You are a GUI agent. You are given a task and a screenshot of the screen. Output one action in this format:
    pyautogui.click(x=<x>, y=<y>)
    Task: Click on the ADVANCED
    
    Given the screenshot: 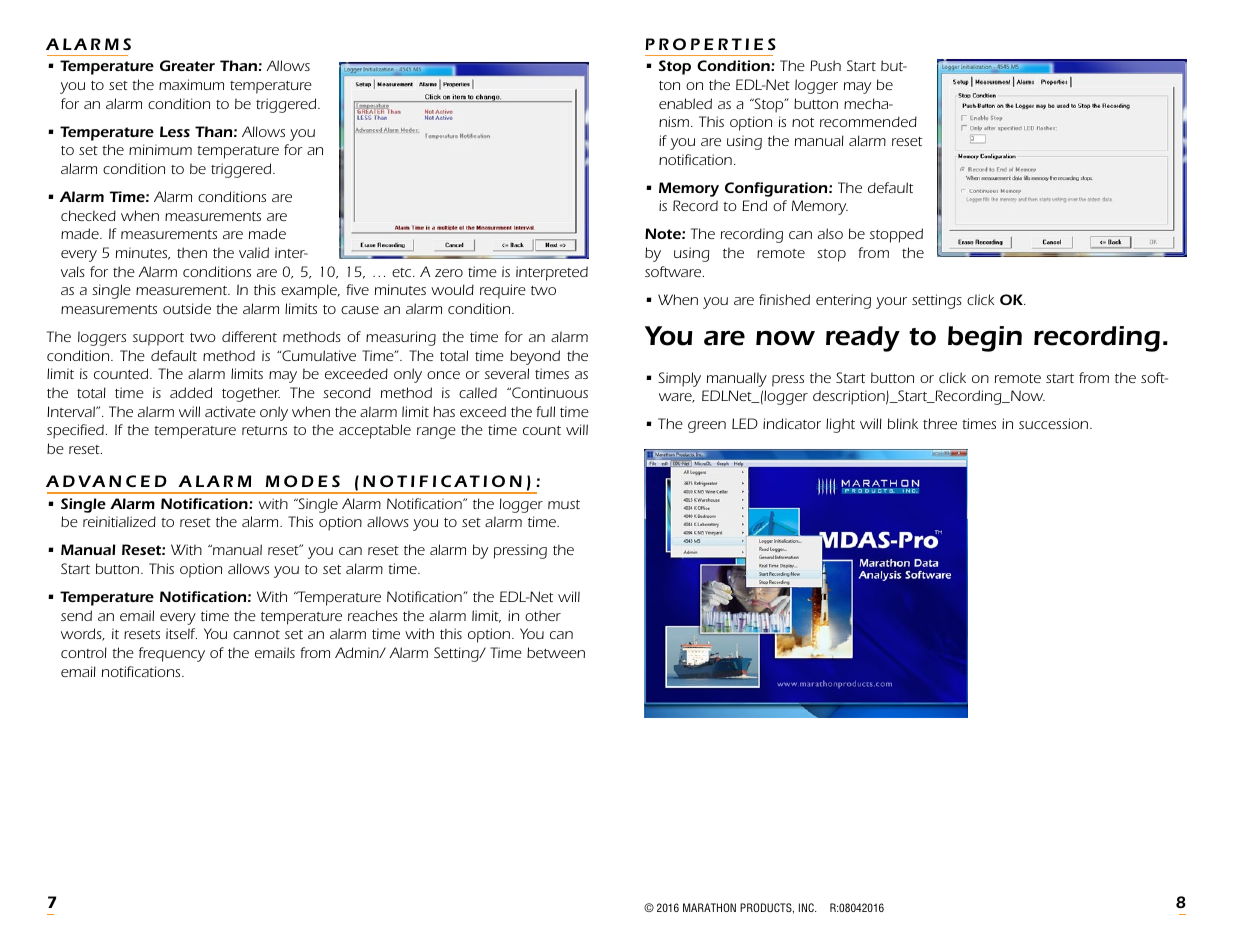 What is the action you would take?
    pyautogui.click(x=106, y=481)
